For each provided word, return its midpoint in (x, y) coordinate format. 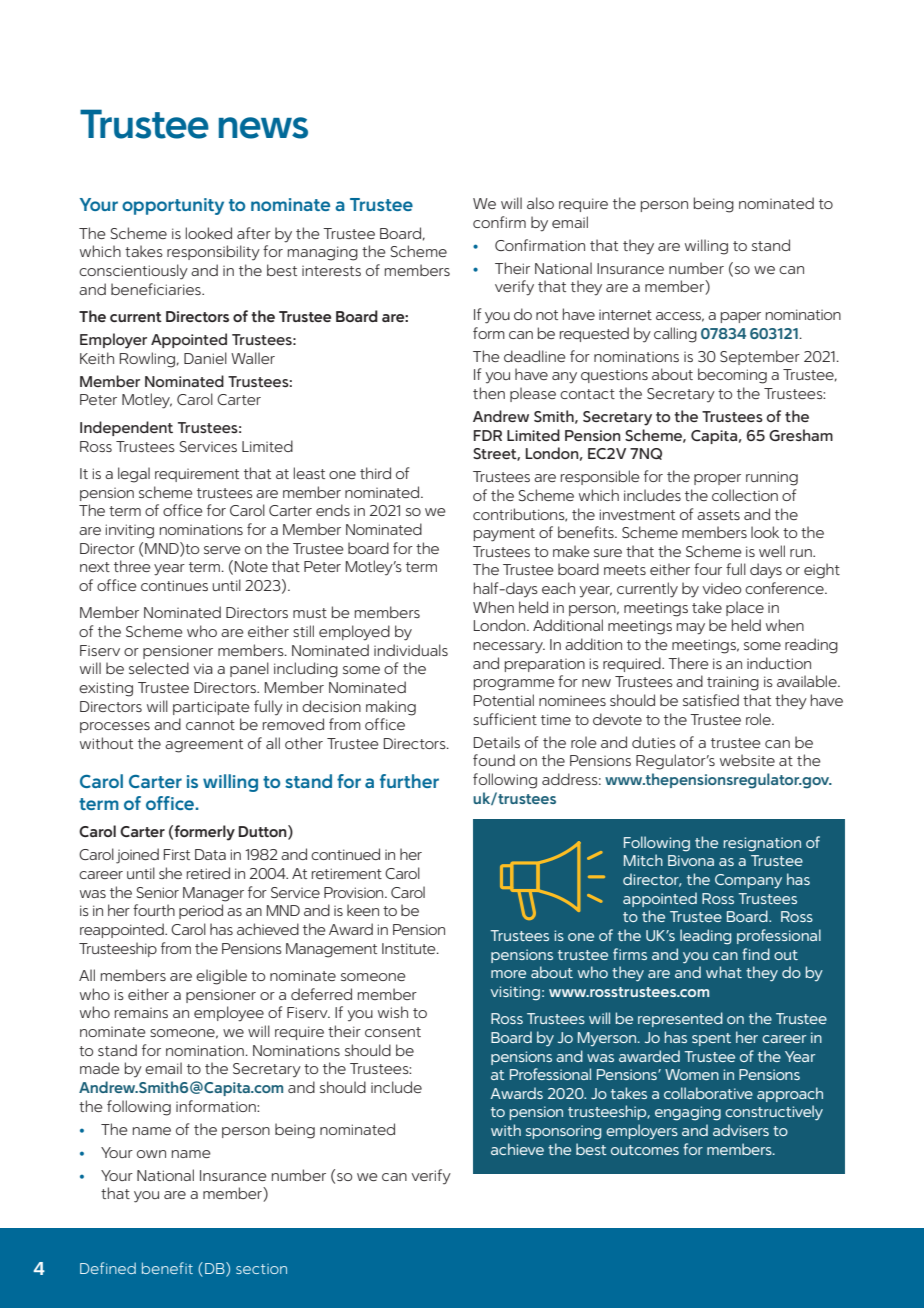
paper (741, 317)
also (540, 203)
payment (504, 535)
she (170, 873)
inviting (130, 531)
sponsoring (563, 1132)
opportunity (173, 206)
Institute (410, 948)
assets (718, 515)
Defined (108, 1268)
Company (748, 881)
